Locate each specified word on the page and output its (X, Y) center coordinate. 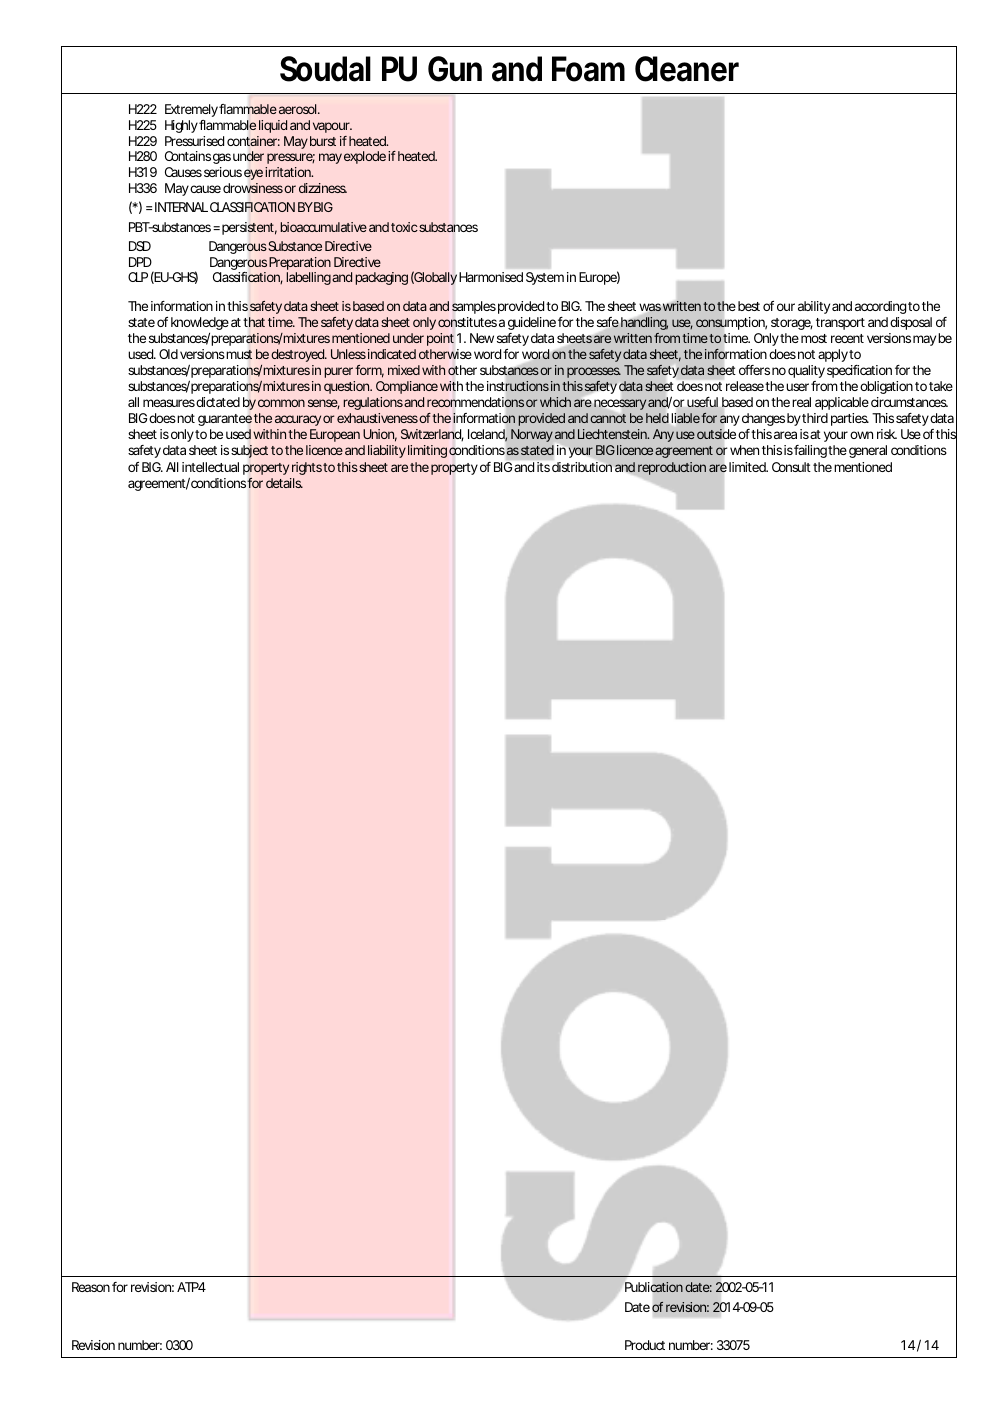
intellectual (210, 467)
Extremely (191, 110)
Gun (455, 69)
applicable (842, 403)
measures (169, 403)
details (284, 483)
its (543, 467)
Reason (91, 1287)
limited (748, 467)
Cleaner (687, 69)
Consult (791, 467)
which (555, 402)
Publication (654, 1287)
